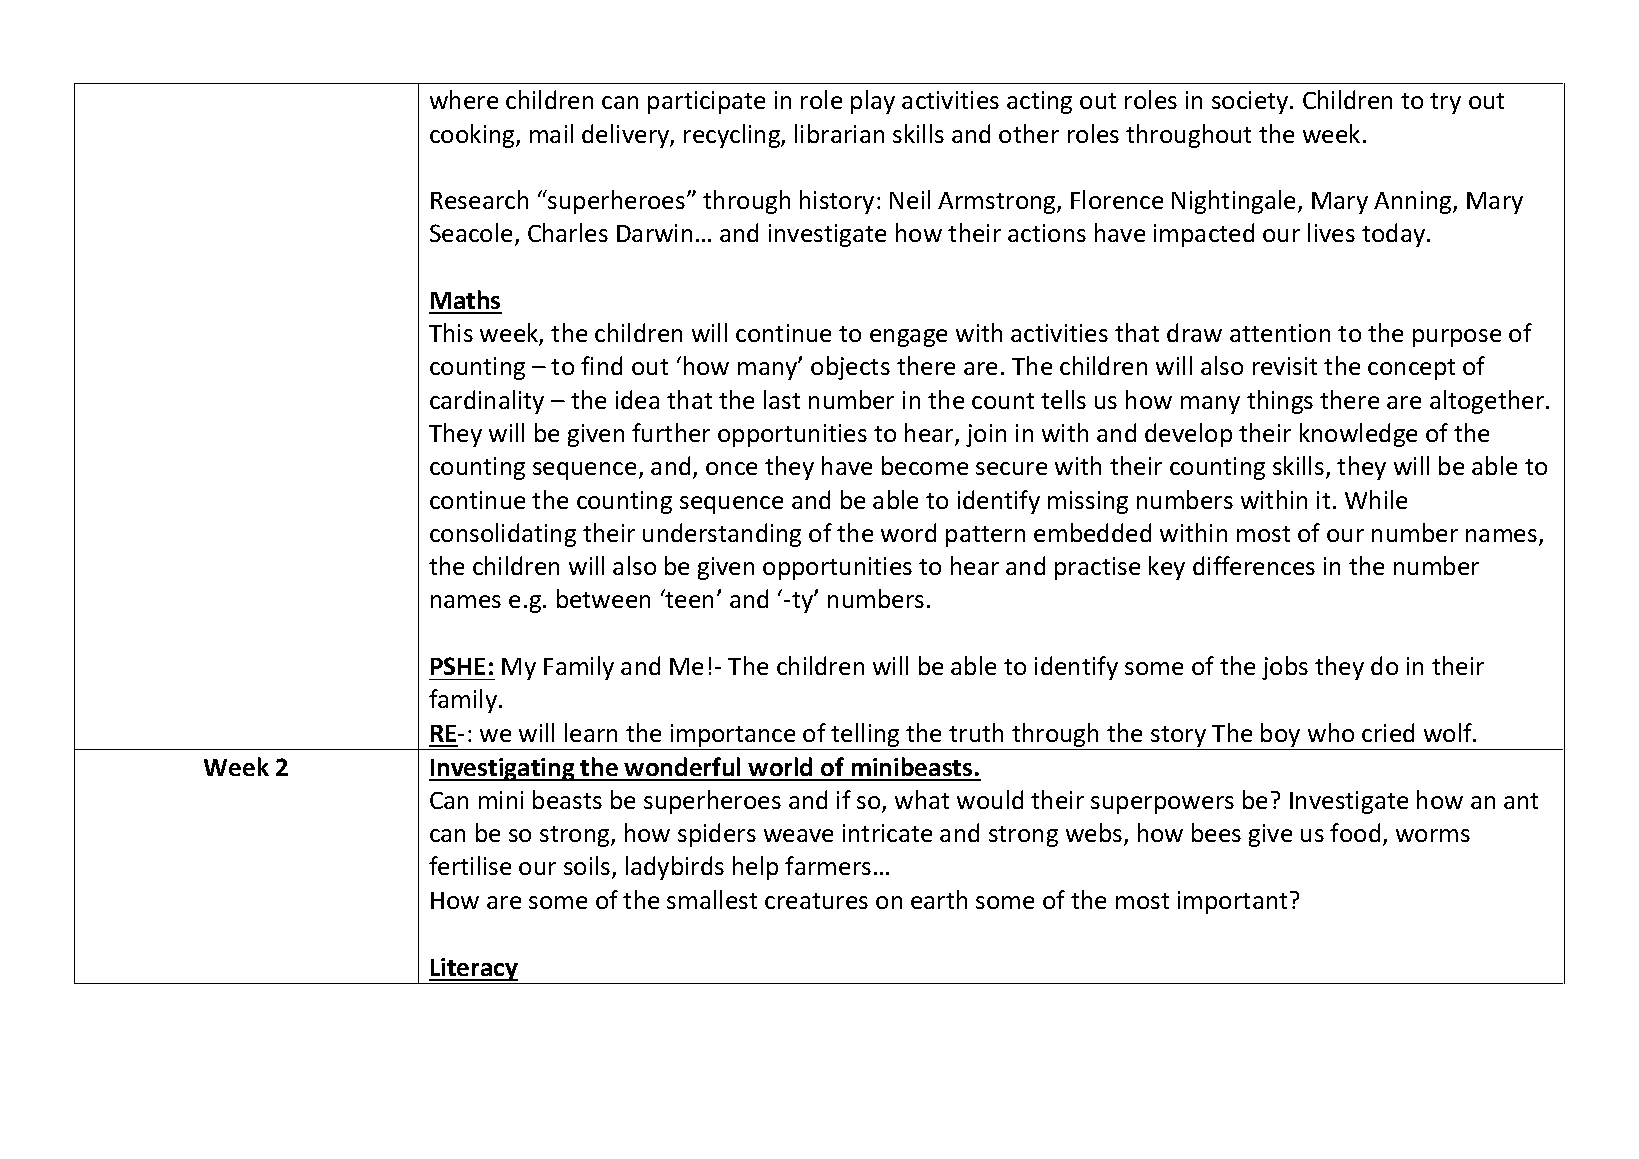 This screenshot has height=1159, width=1639. Describe the element at coordinates (637, 399) in the screenshot. I see `idea` at that location.
